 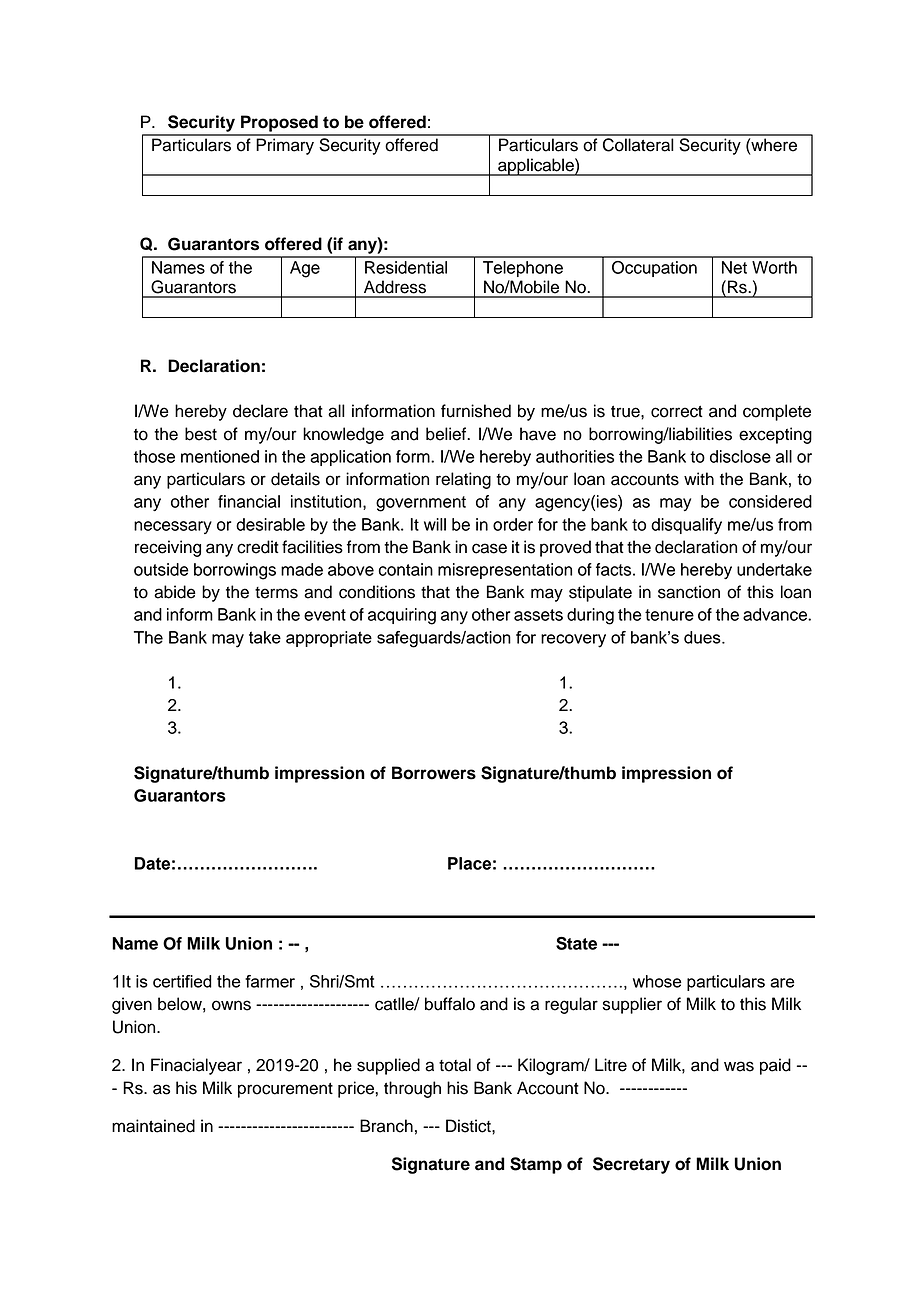 What do you see at coordinates (260, 411) in the screenshot?
I see `declare` at bounding box center [260, 411].
